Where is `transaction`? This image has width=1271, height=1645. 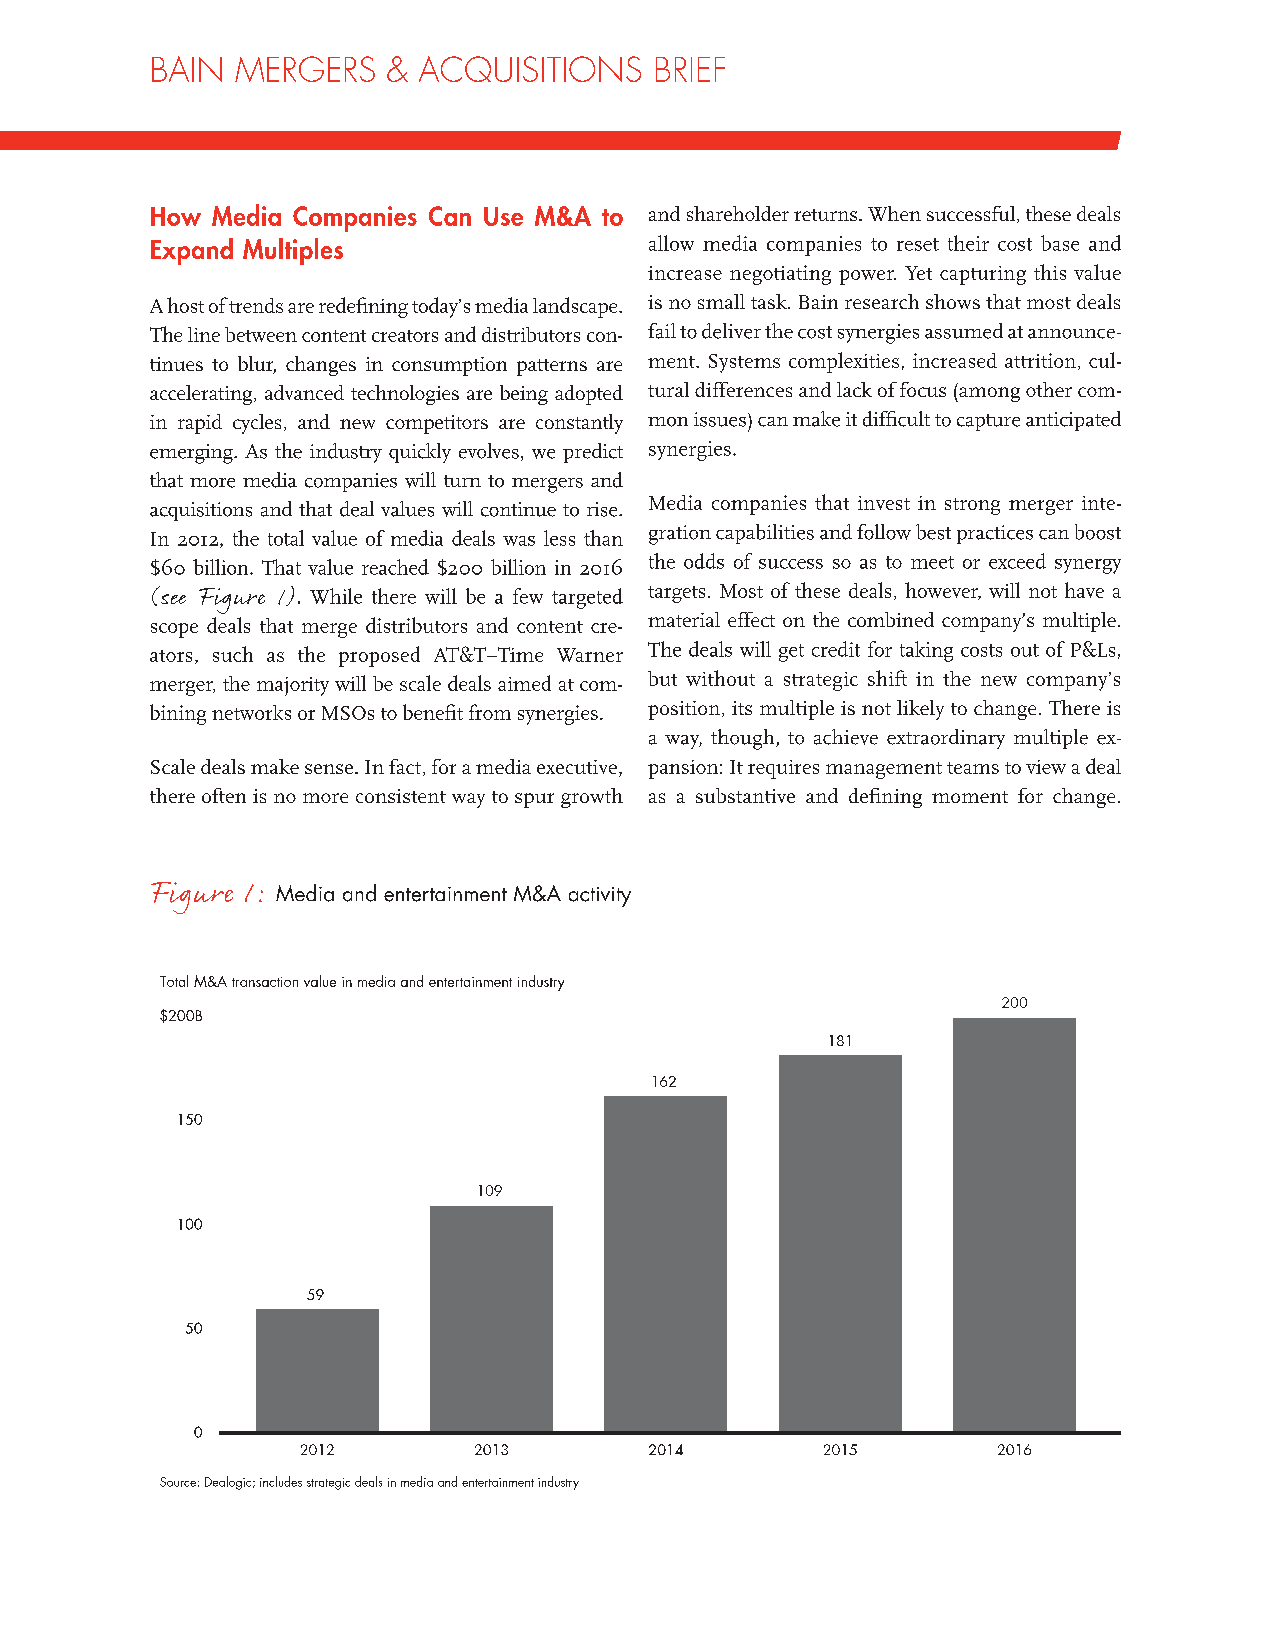 transaction is located at coordinates (265, 982).
